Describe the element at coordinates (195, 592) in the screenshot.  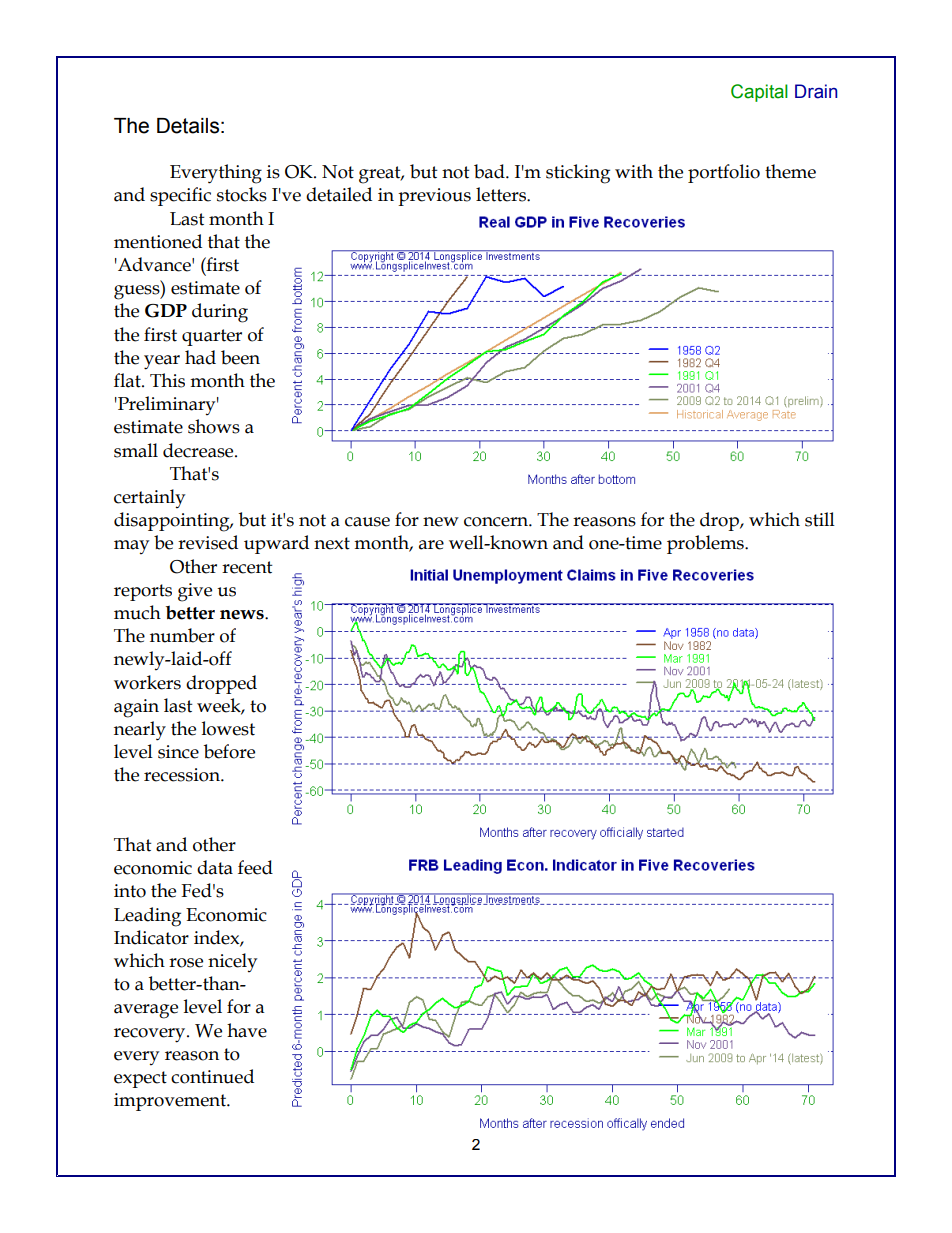
I see `give` at that location.
